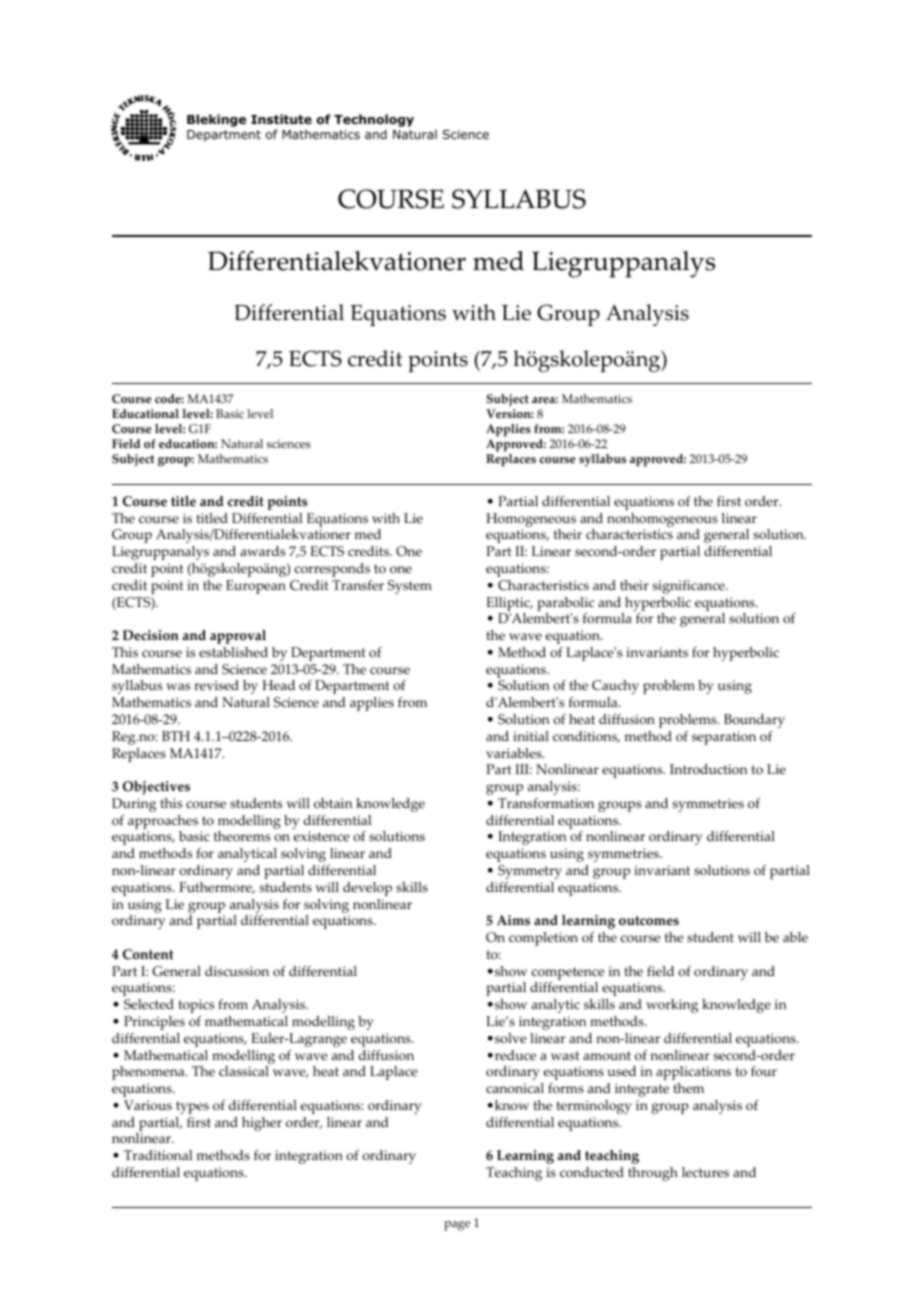 The image size is (924, 1308). Describe the element at coordinates (708, 769) in the screenshot. I see `Introduction` at that location.
